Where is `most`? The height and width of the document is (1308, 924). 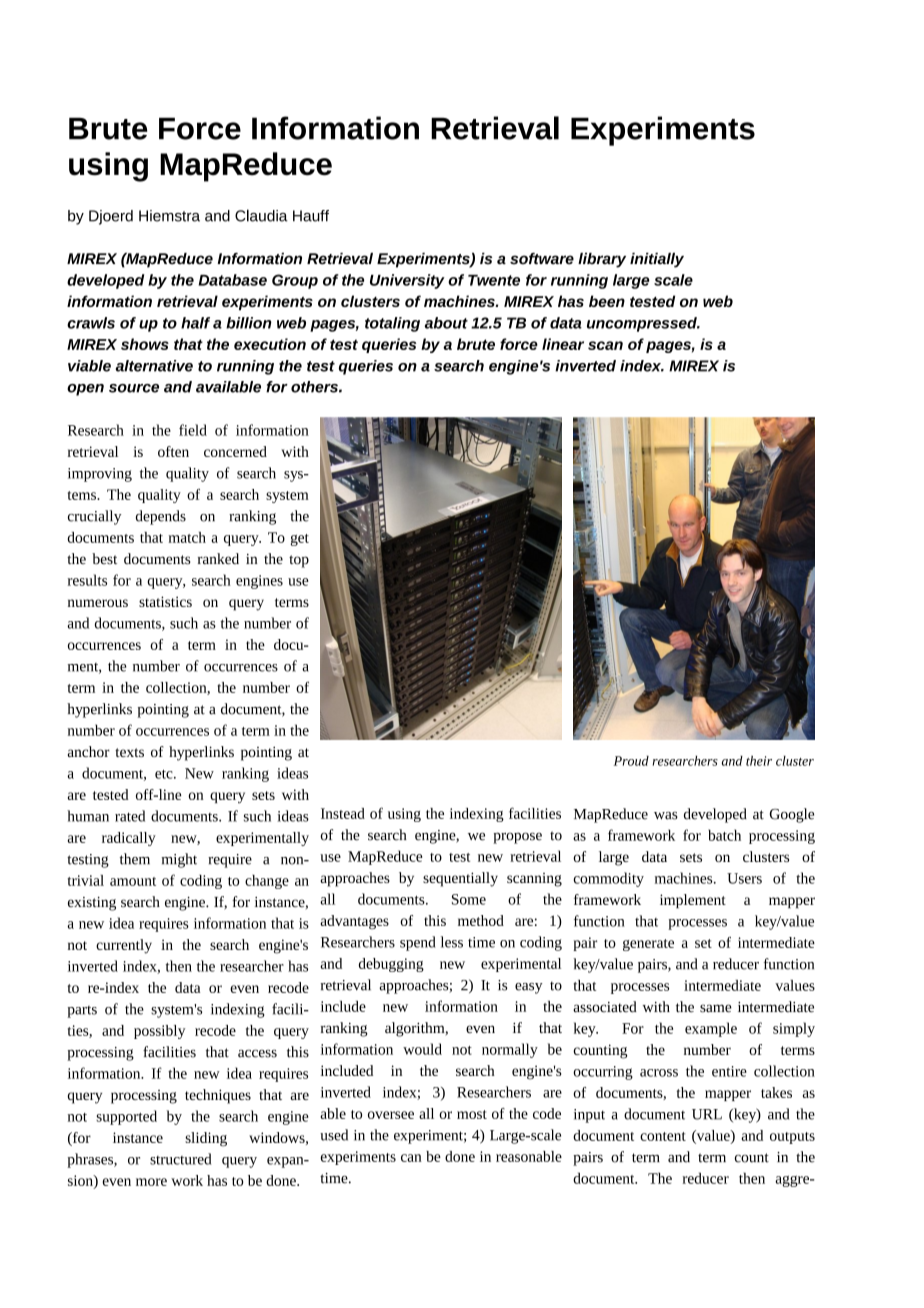
most is located at coordinates (472, 1114).
